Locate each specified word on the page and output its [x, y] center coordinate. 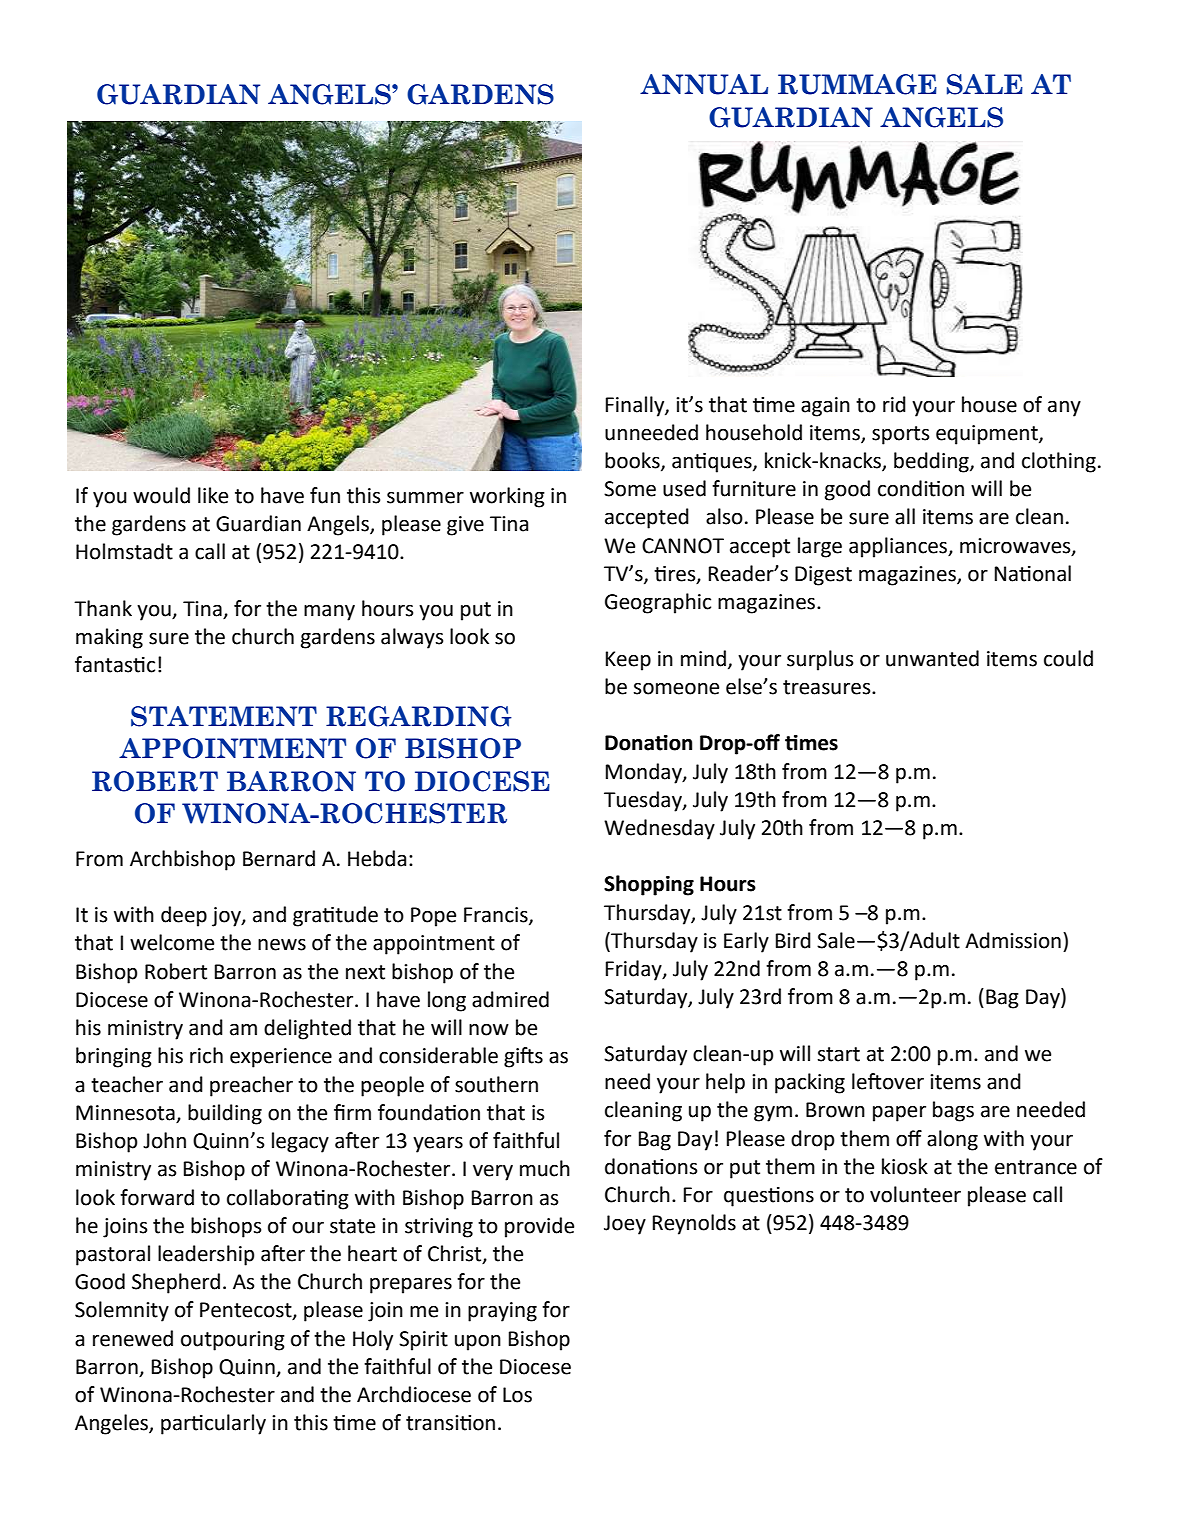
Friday [635, 970]
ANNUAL [704, 84]
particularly [213, 1424]
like [213, 495]
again [825, 407]
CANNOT [683, 546]
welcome [172, 942]
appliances [899, 547]
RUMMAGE [857, 84]
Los [517, 1395]
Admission [1013, 940]
